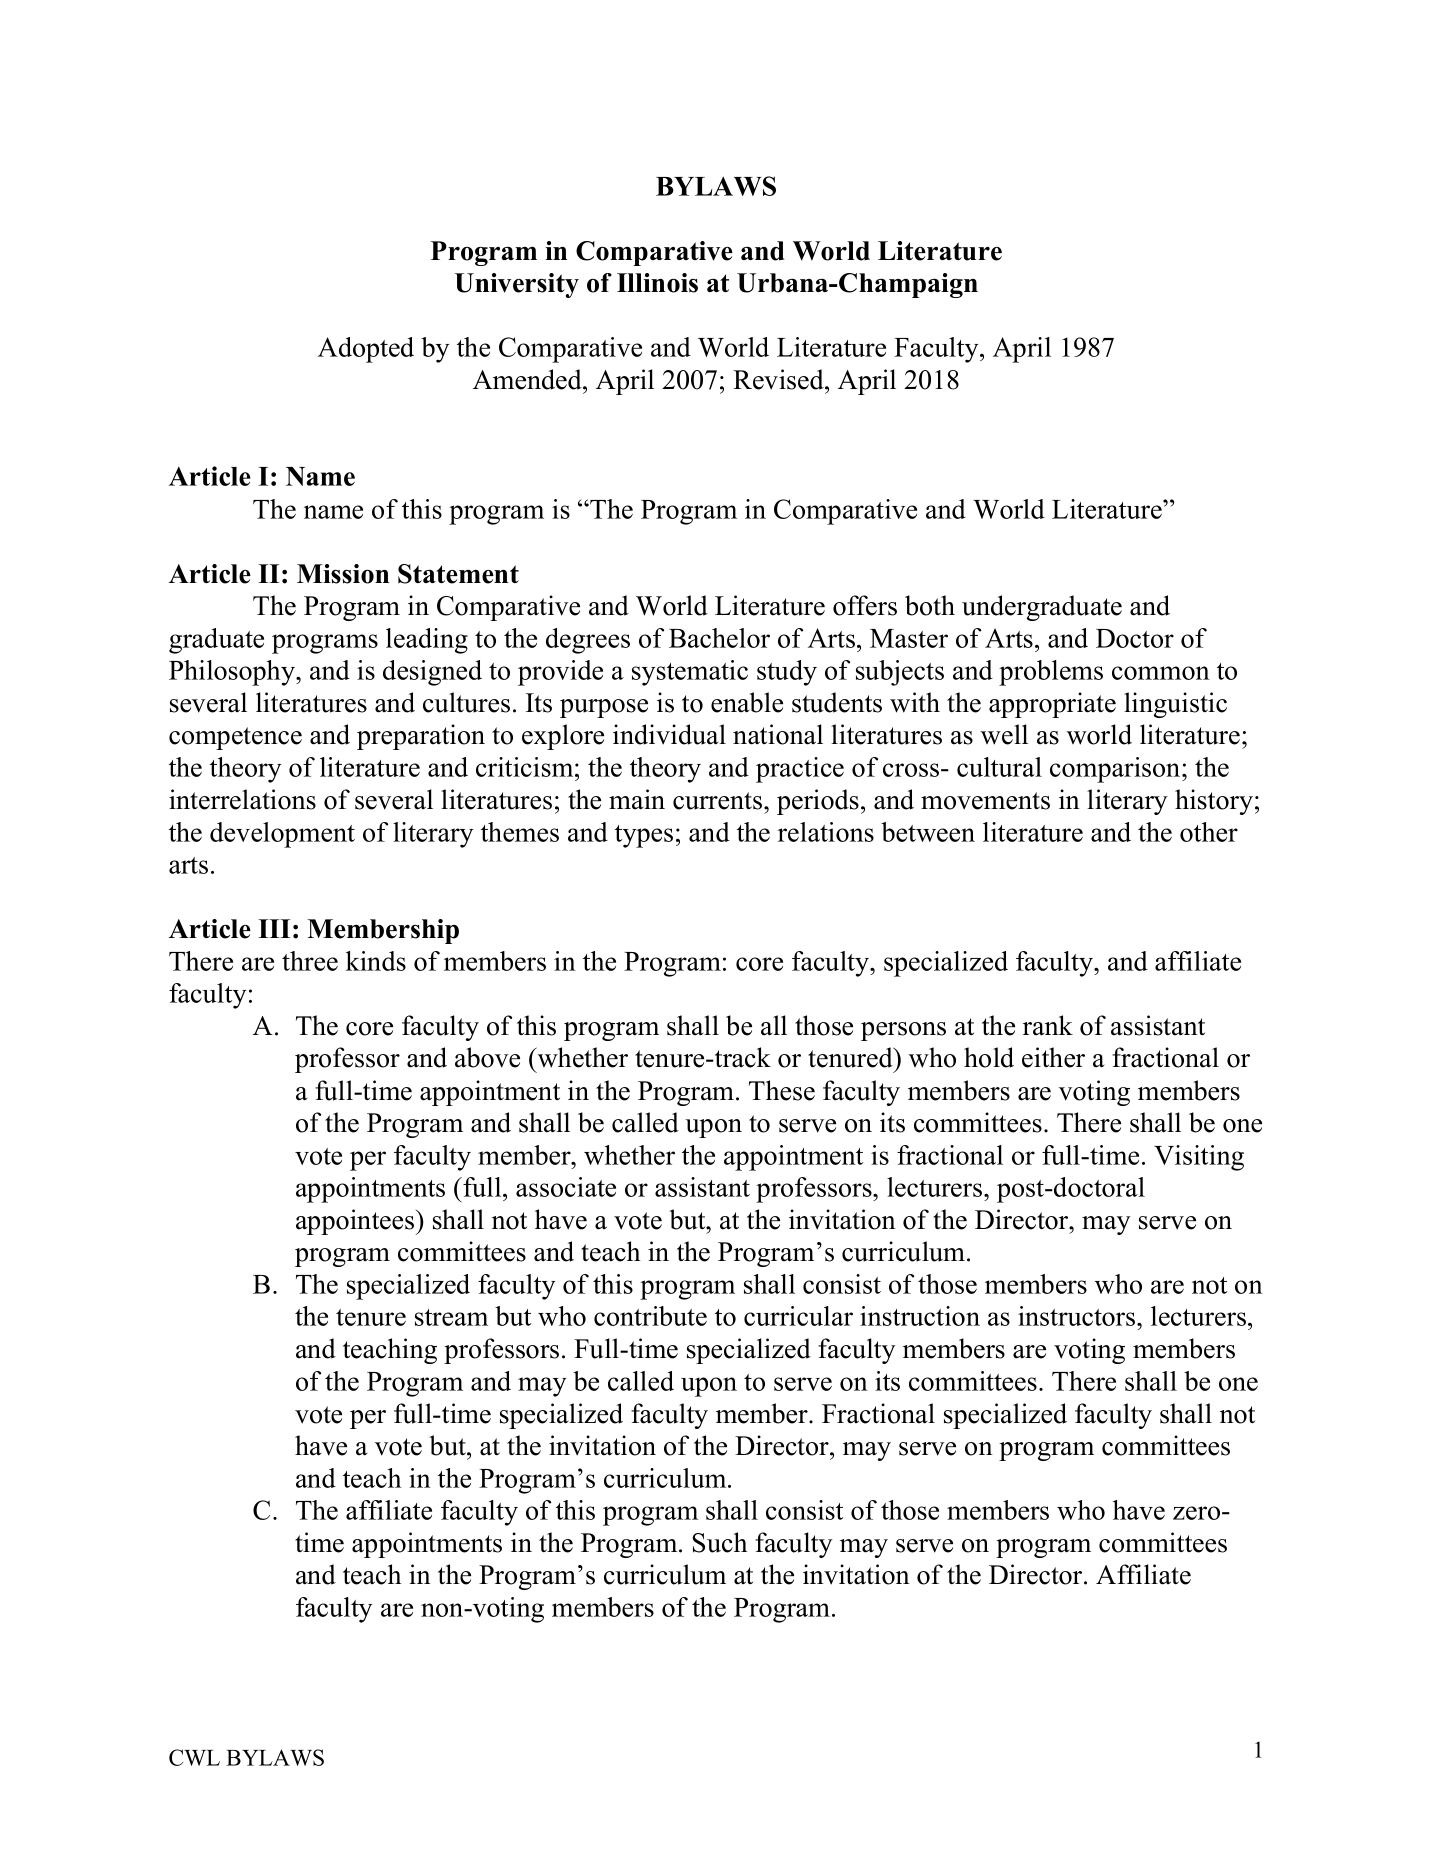  Describe the element at coordinates (1051, 673) in the screenshot. I see `problems` at that location.
